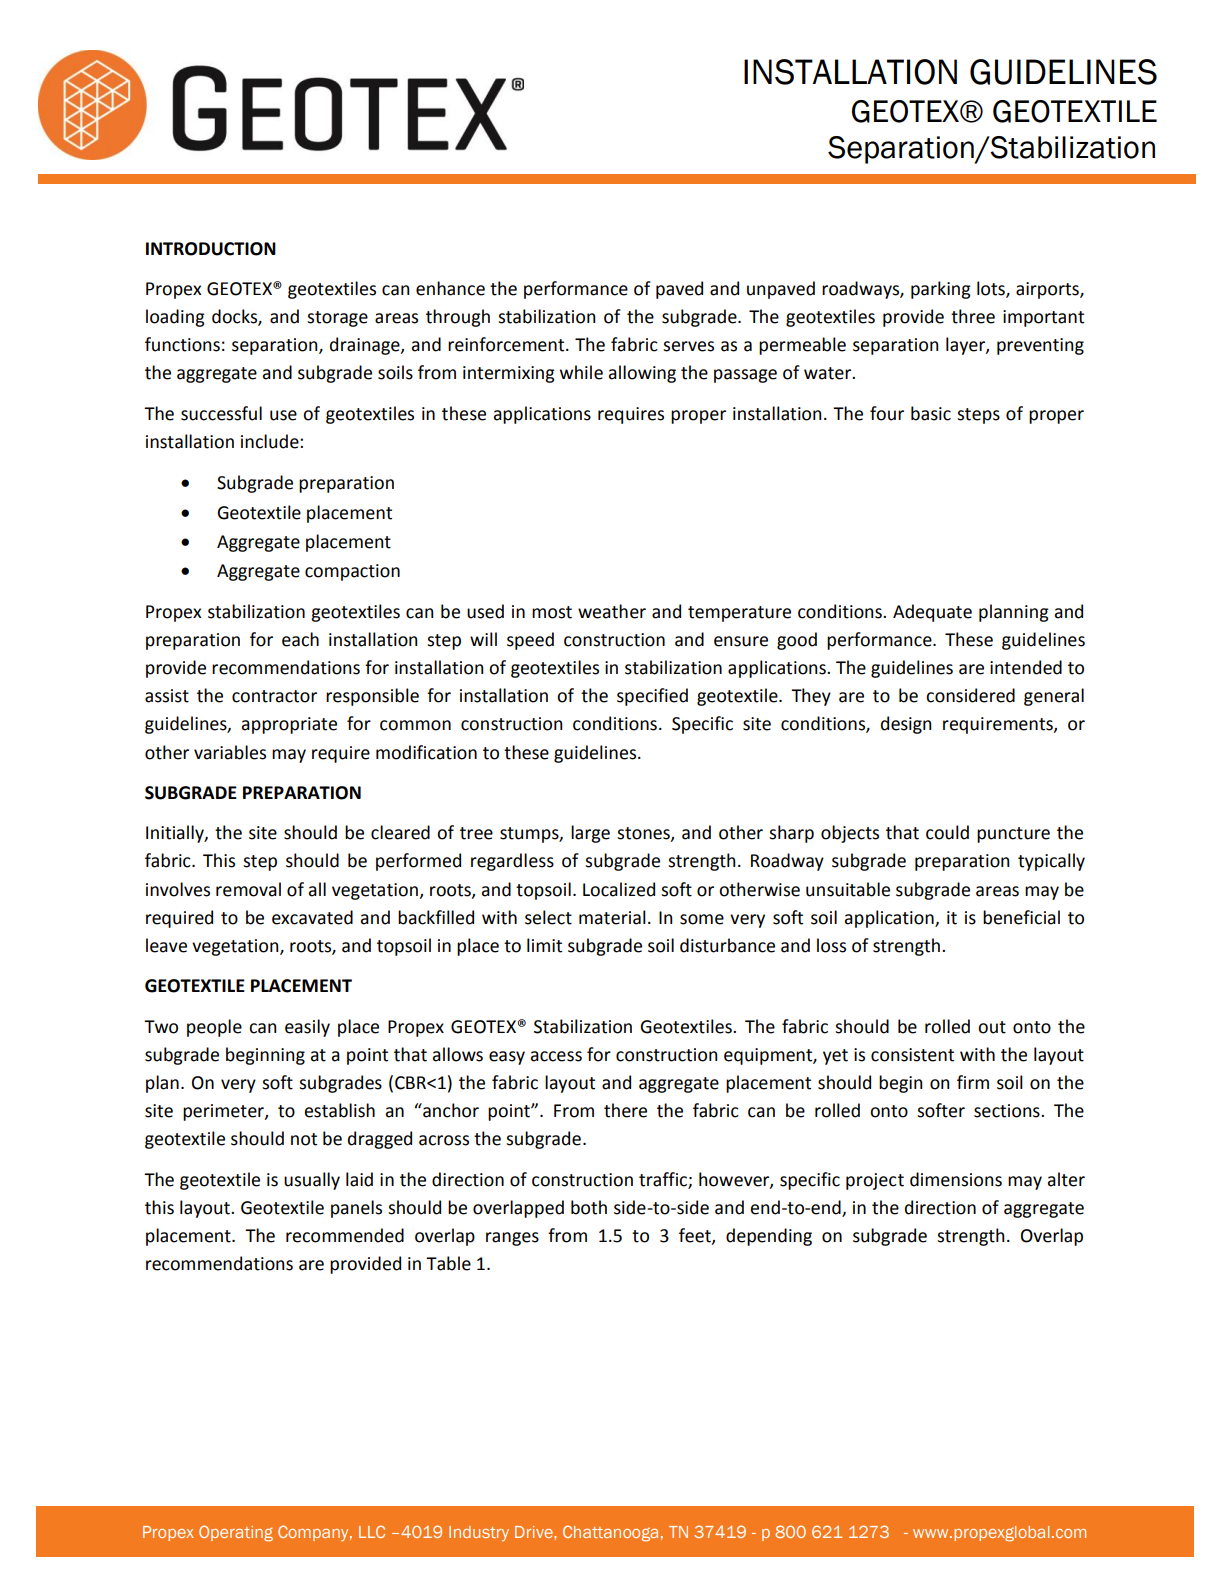 Image resolution: width=1230 pixels, height=1592 pixels. Describe the element at coordinates (479, 1533) in the image. I see `Industry` at that location.
